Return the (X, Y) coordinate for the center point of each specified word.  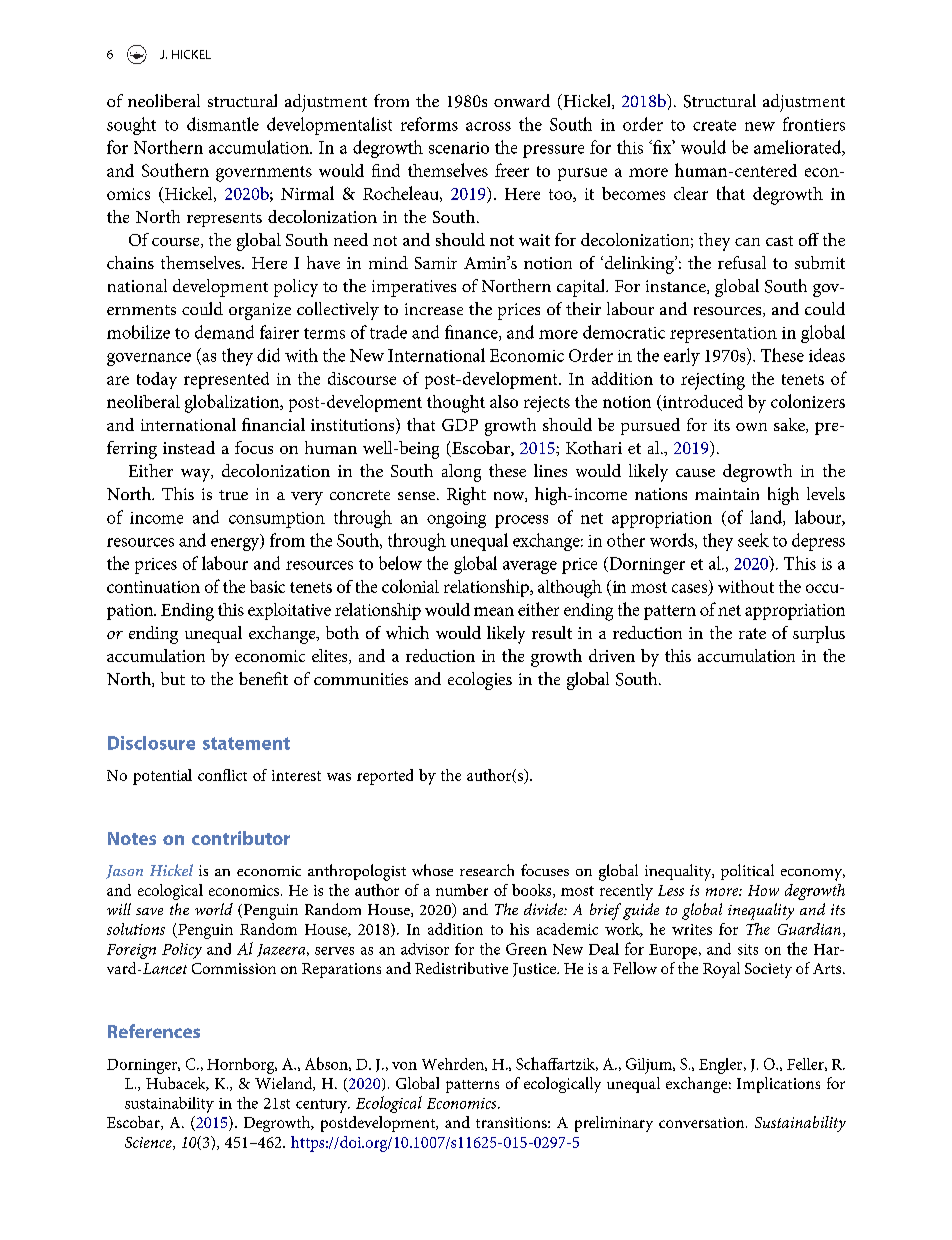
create (714, 125)
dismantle (223, 124)
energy (236, 544)
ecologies (480, 681)
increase (434, 309)
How (763, 890)
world (214, 909)
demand (224, 332)
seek (753, 540)
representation (723, 335)
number (462, 890)
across (488, 126)
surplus (819, 634)
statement (246, 743)
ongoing (456, 520)
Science (149, 1143)
